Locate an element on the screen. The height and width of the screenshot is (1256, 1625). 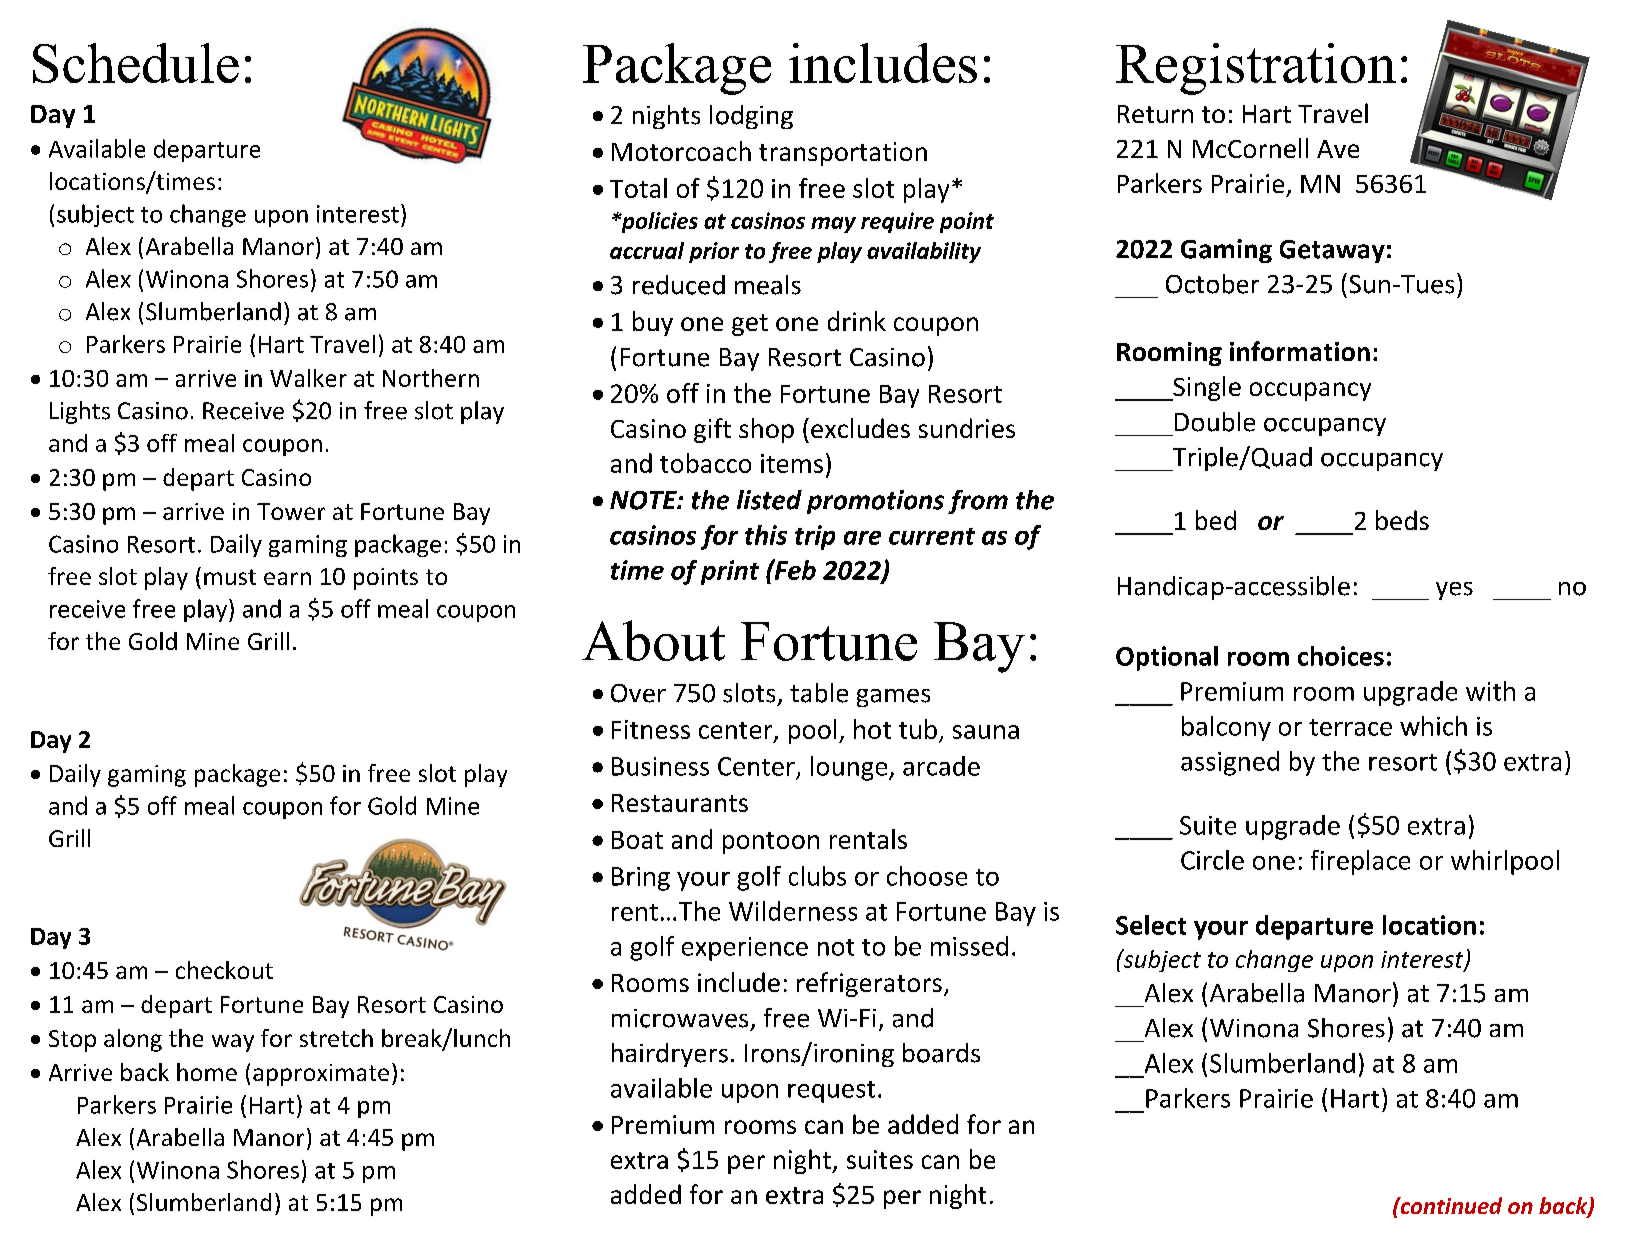
Walker is located at coordinates (308, 378).
